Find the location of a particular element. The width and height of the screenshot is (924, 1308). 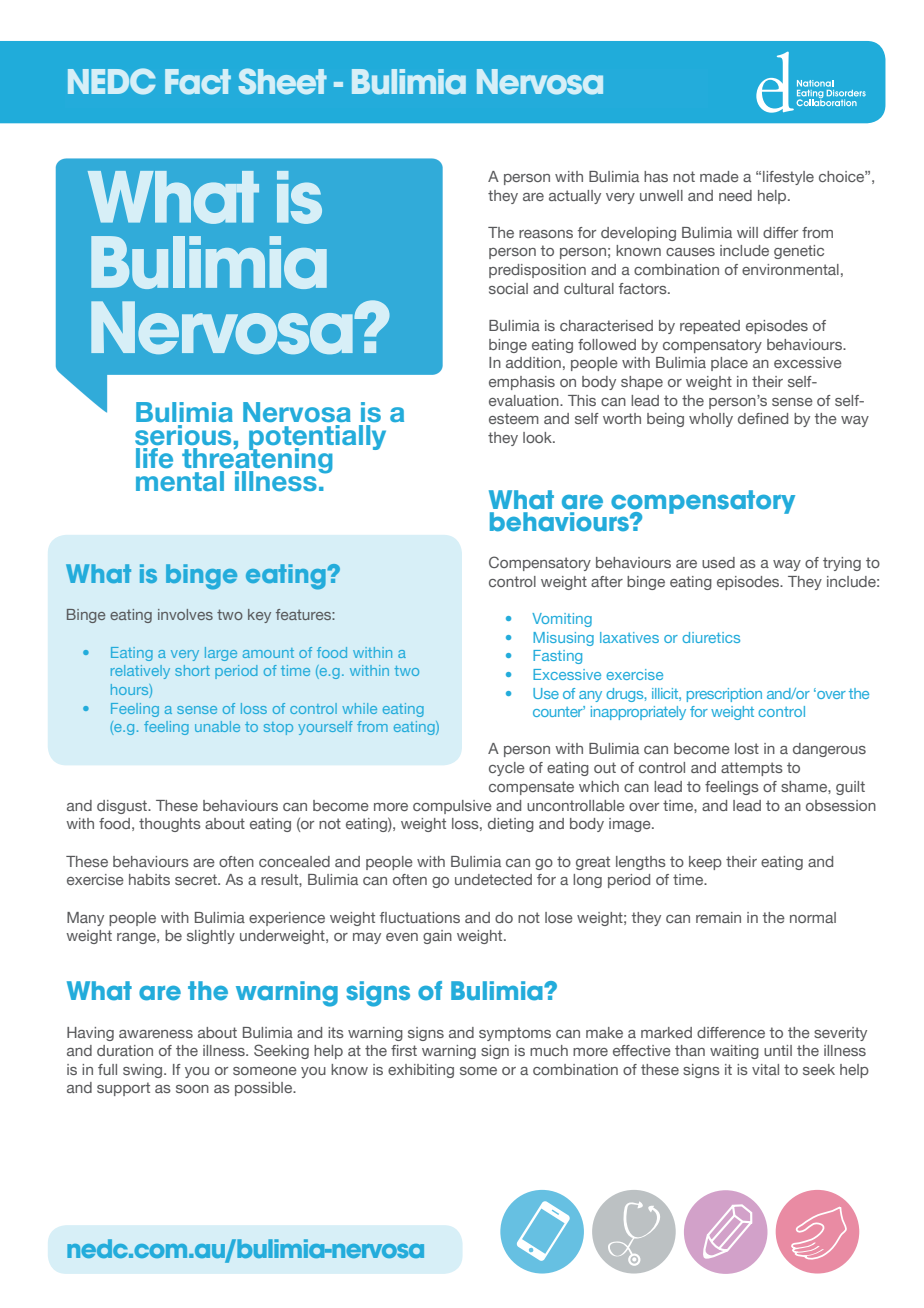

swing is located at coordinates (144, 1071).
